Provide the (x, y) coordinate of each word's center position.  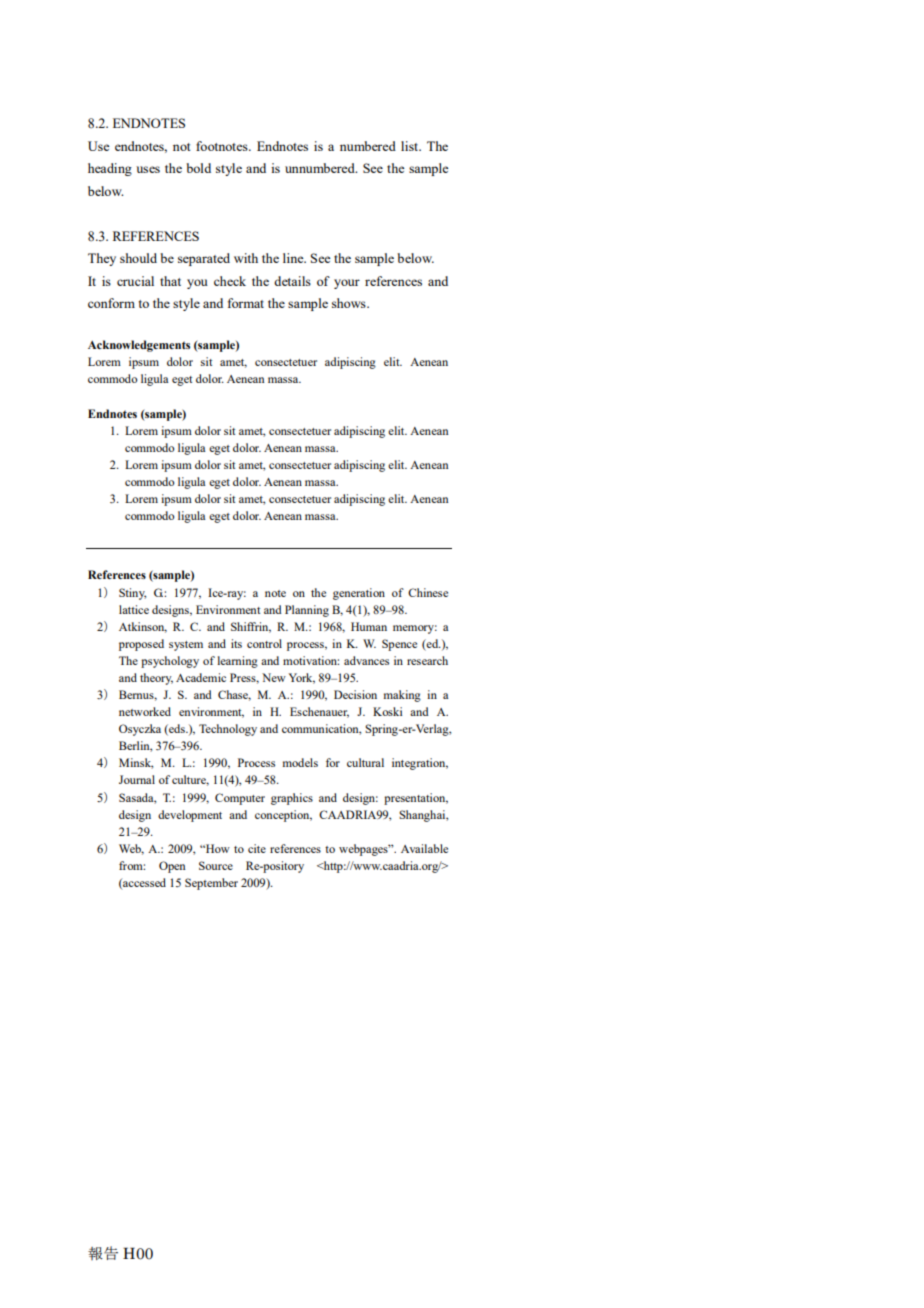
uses (148, 169)
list (411, 146)
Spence (399, 645)
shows (350, 303)
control (264, 643)
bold (198, 168)
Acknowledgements (139, 346)
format (246, 303)
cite (257, 848)
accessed (143, 883)
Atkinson (143, 627)
